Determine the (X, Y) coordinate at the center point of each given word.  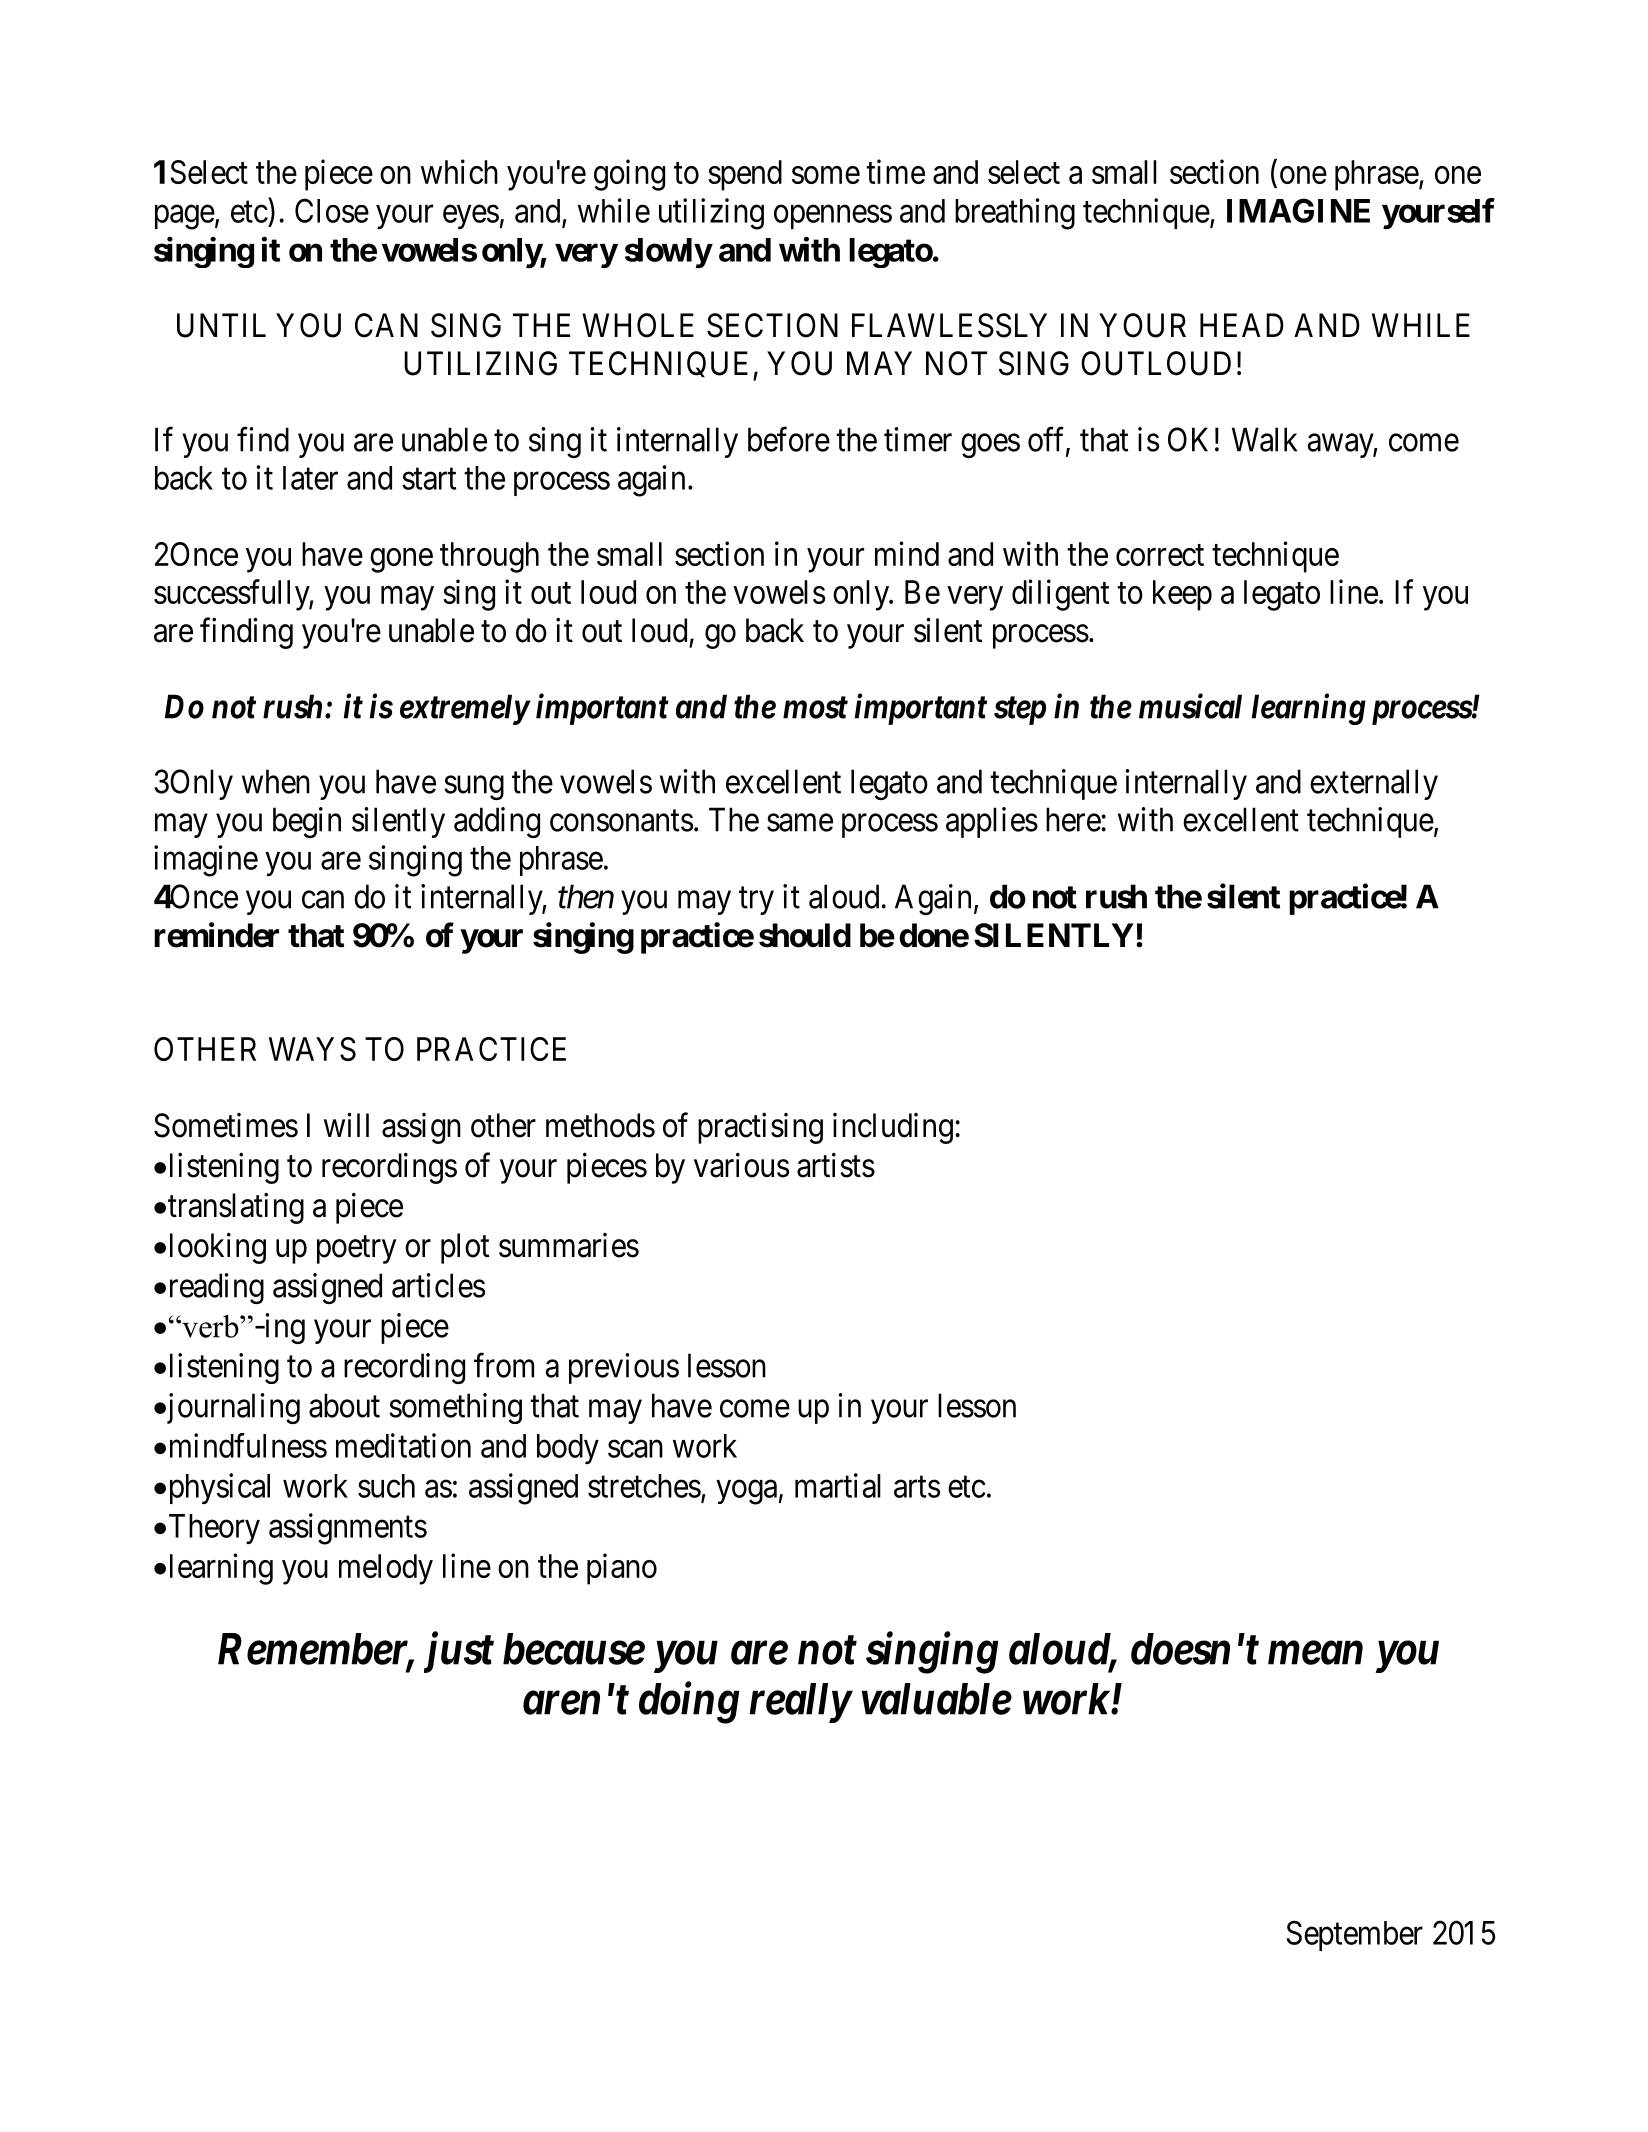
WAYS (312, 1049)
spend (745, 175)
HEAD (1242, 325)
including (893, 1128)
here (1074, 819)
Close (332, 210)
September (1354, 1935)
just (459, 1652)
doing (689, 1703)
